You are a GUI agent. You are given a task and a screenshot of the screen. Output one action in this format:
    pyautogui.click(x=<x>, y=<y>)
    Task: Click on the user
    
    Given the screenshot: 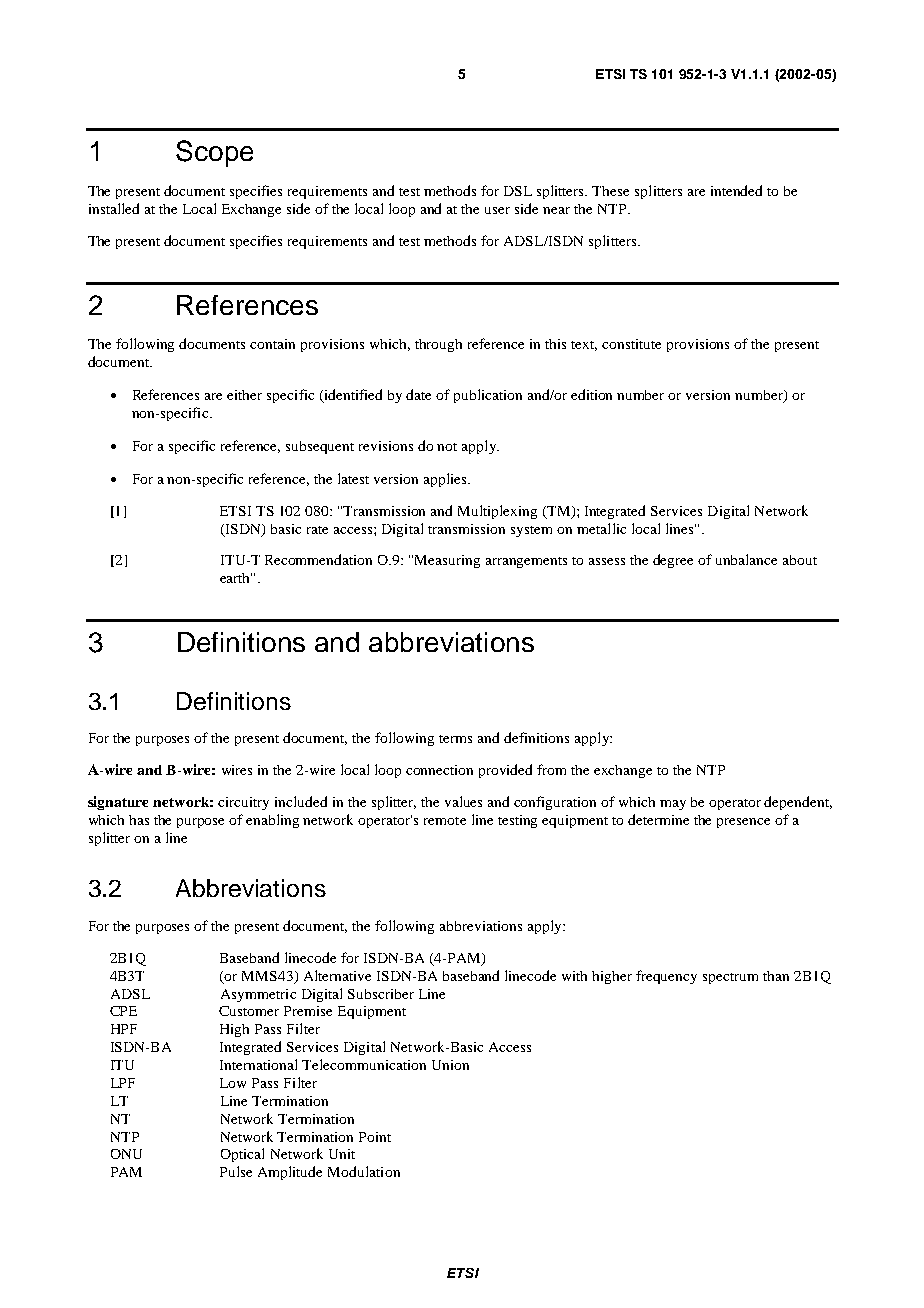 What is the action you would take?
    pyautogui.click(x=497, y=210)
